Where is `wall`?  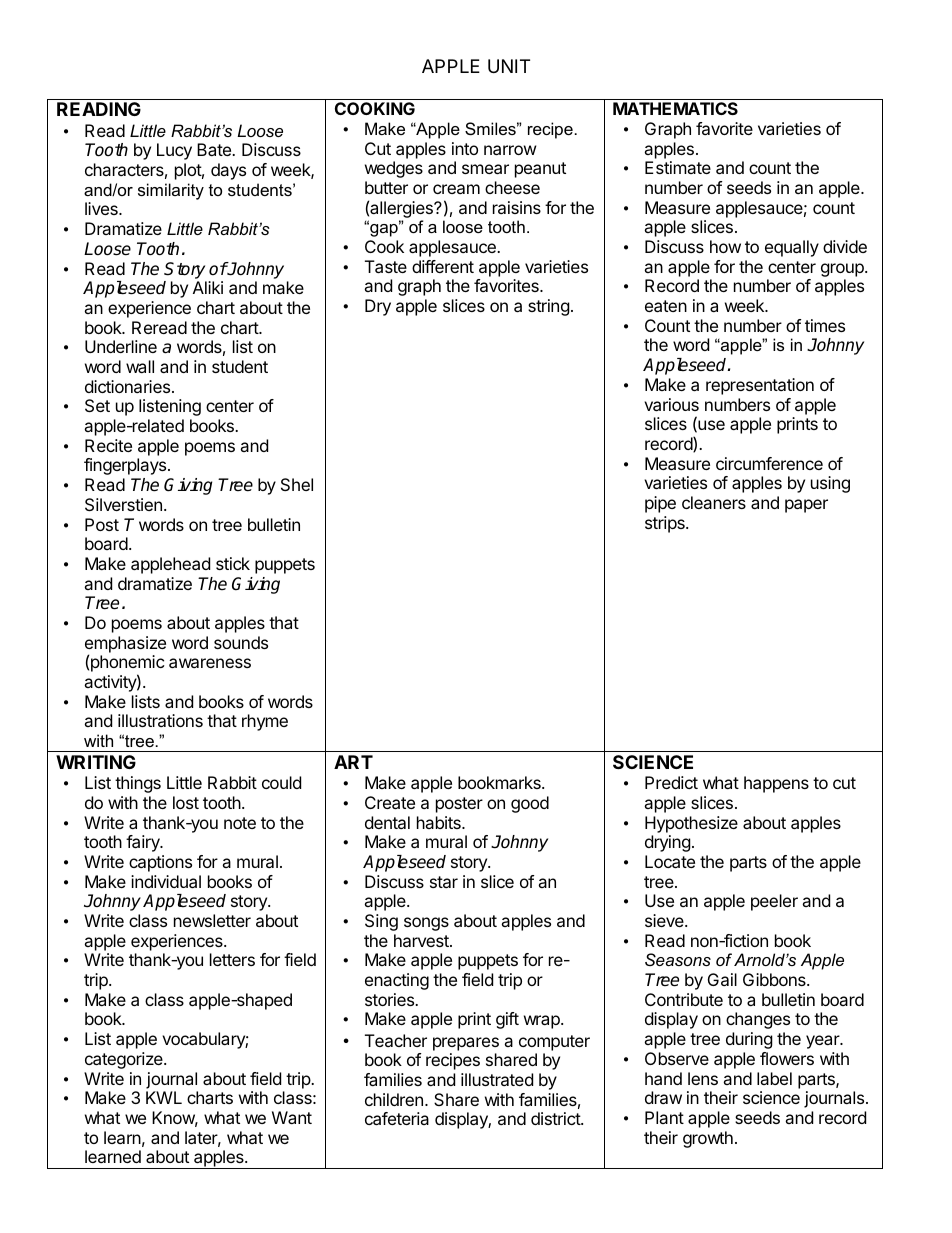
wall is located at coordinates (140, 366).
